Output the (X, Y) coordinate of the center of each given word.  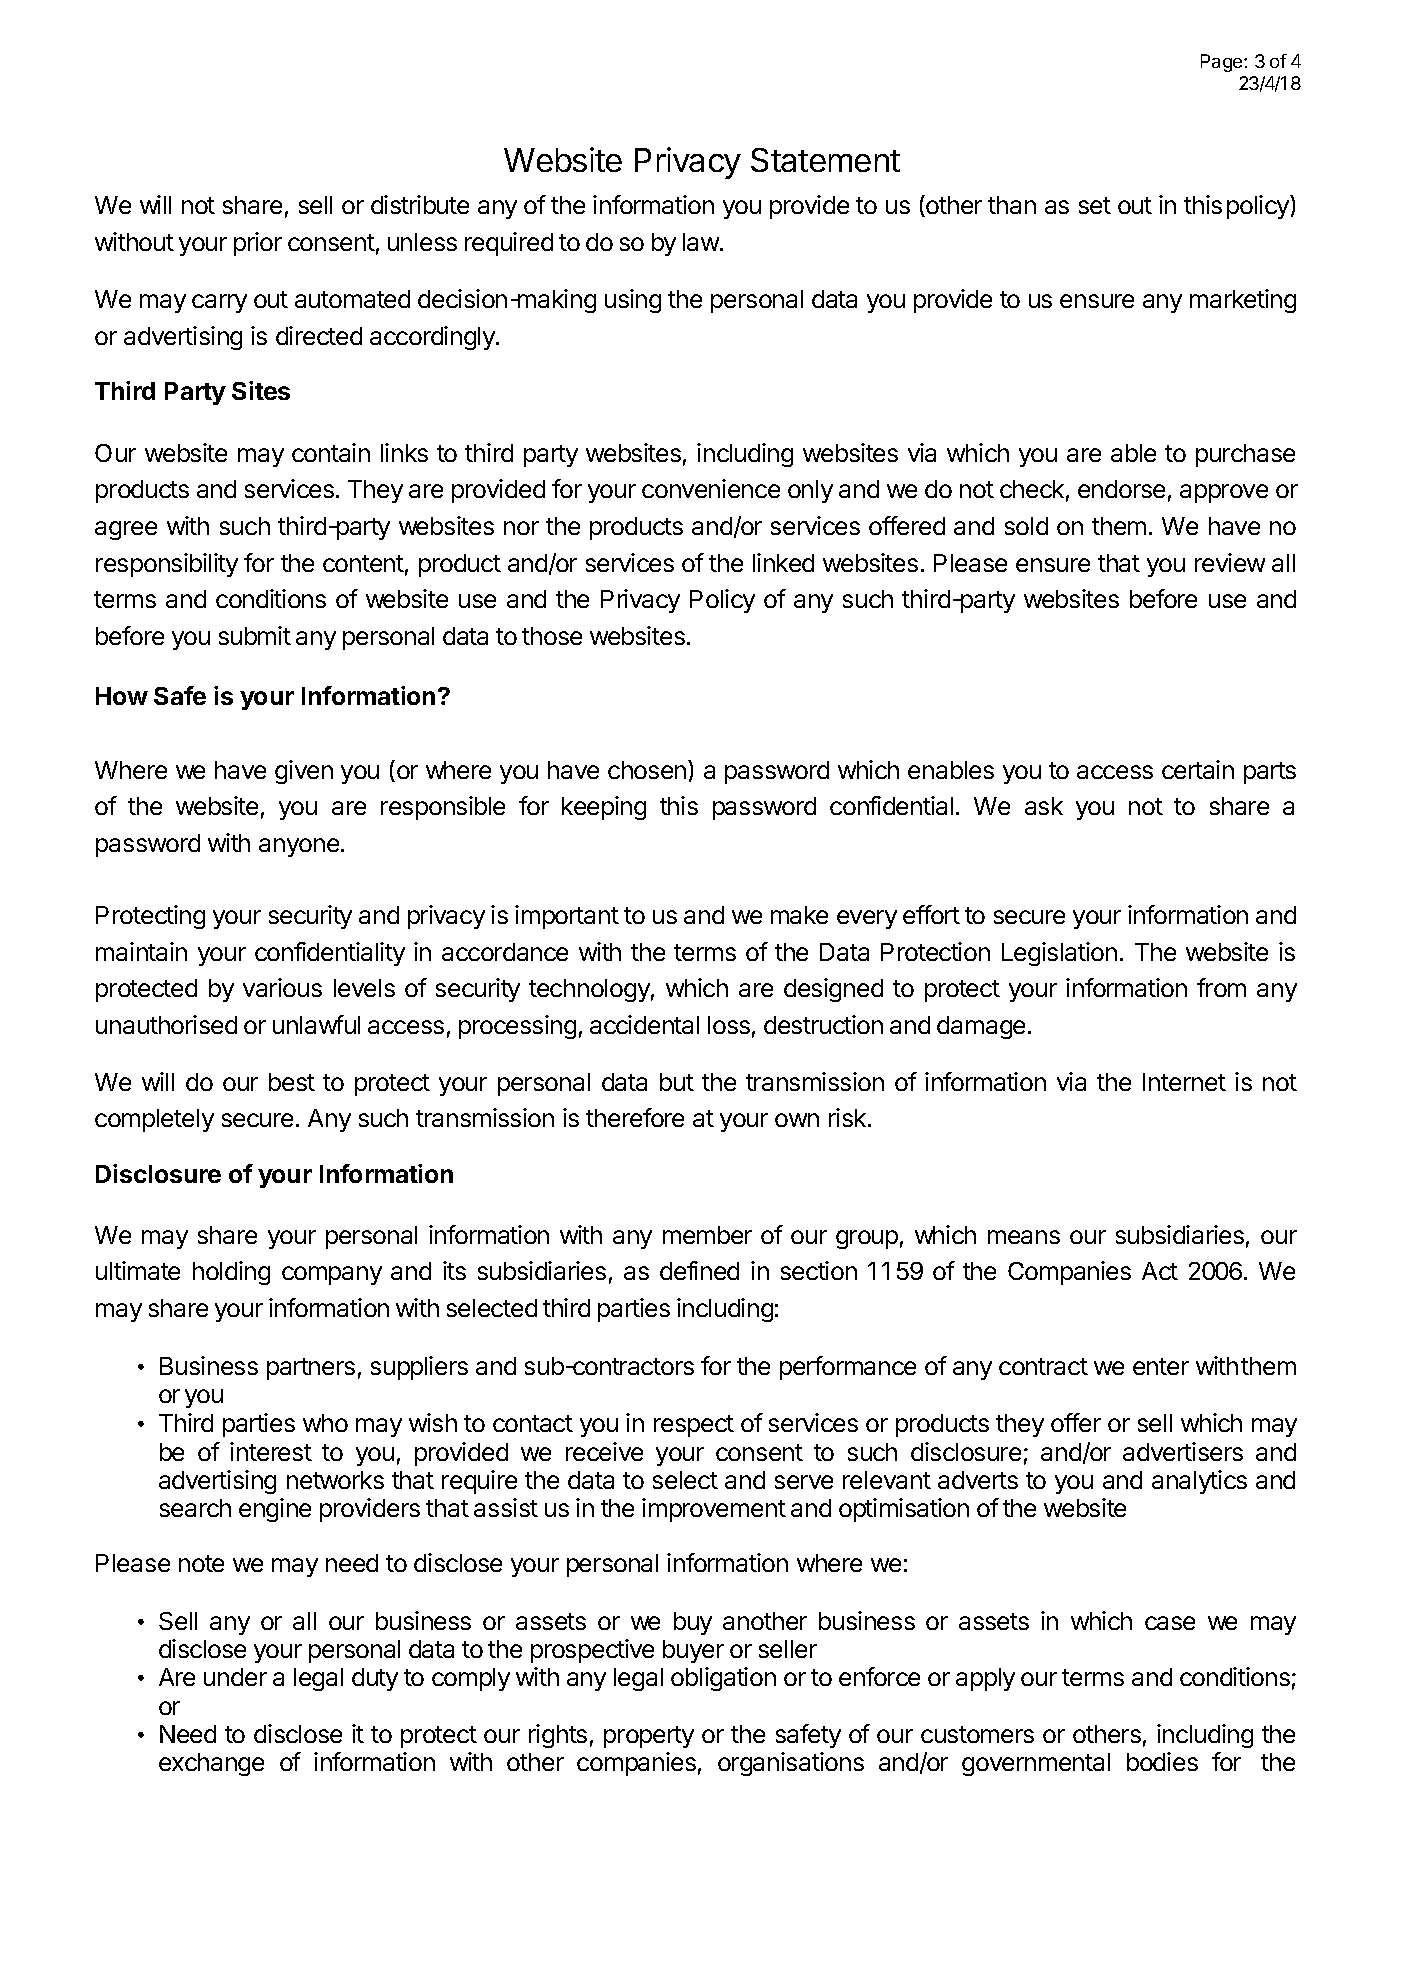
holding (231, 1273)
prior (258, 244)
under (235, 1677)
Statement (825, 160)
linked (783, 562)
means (1024, 1237)
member (707, 1235)
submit (255, 635)
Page (1223, 63)
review (1230, 562)
